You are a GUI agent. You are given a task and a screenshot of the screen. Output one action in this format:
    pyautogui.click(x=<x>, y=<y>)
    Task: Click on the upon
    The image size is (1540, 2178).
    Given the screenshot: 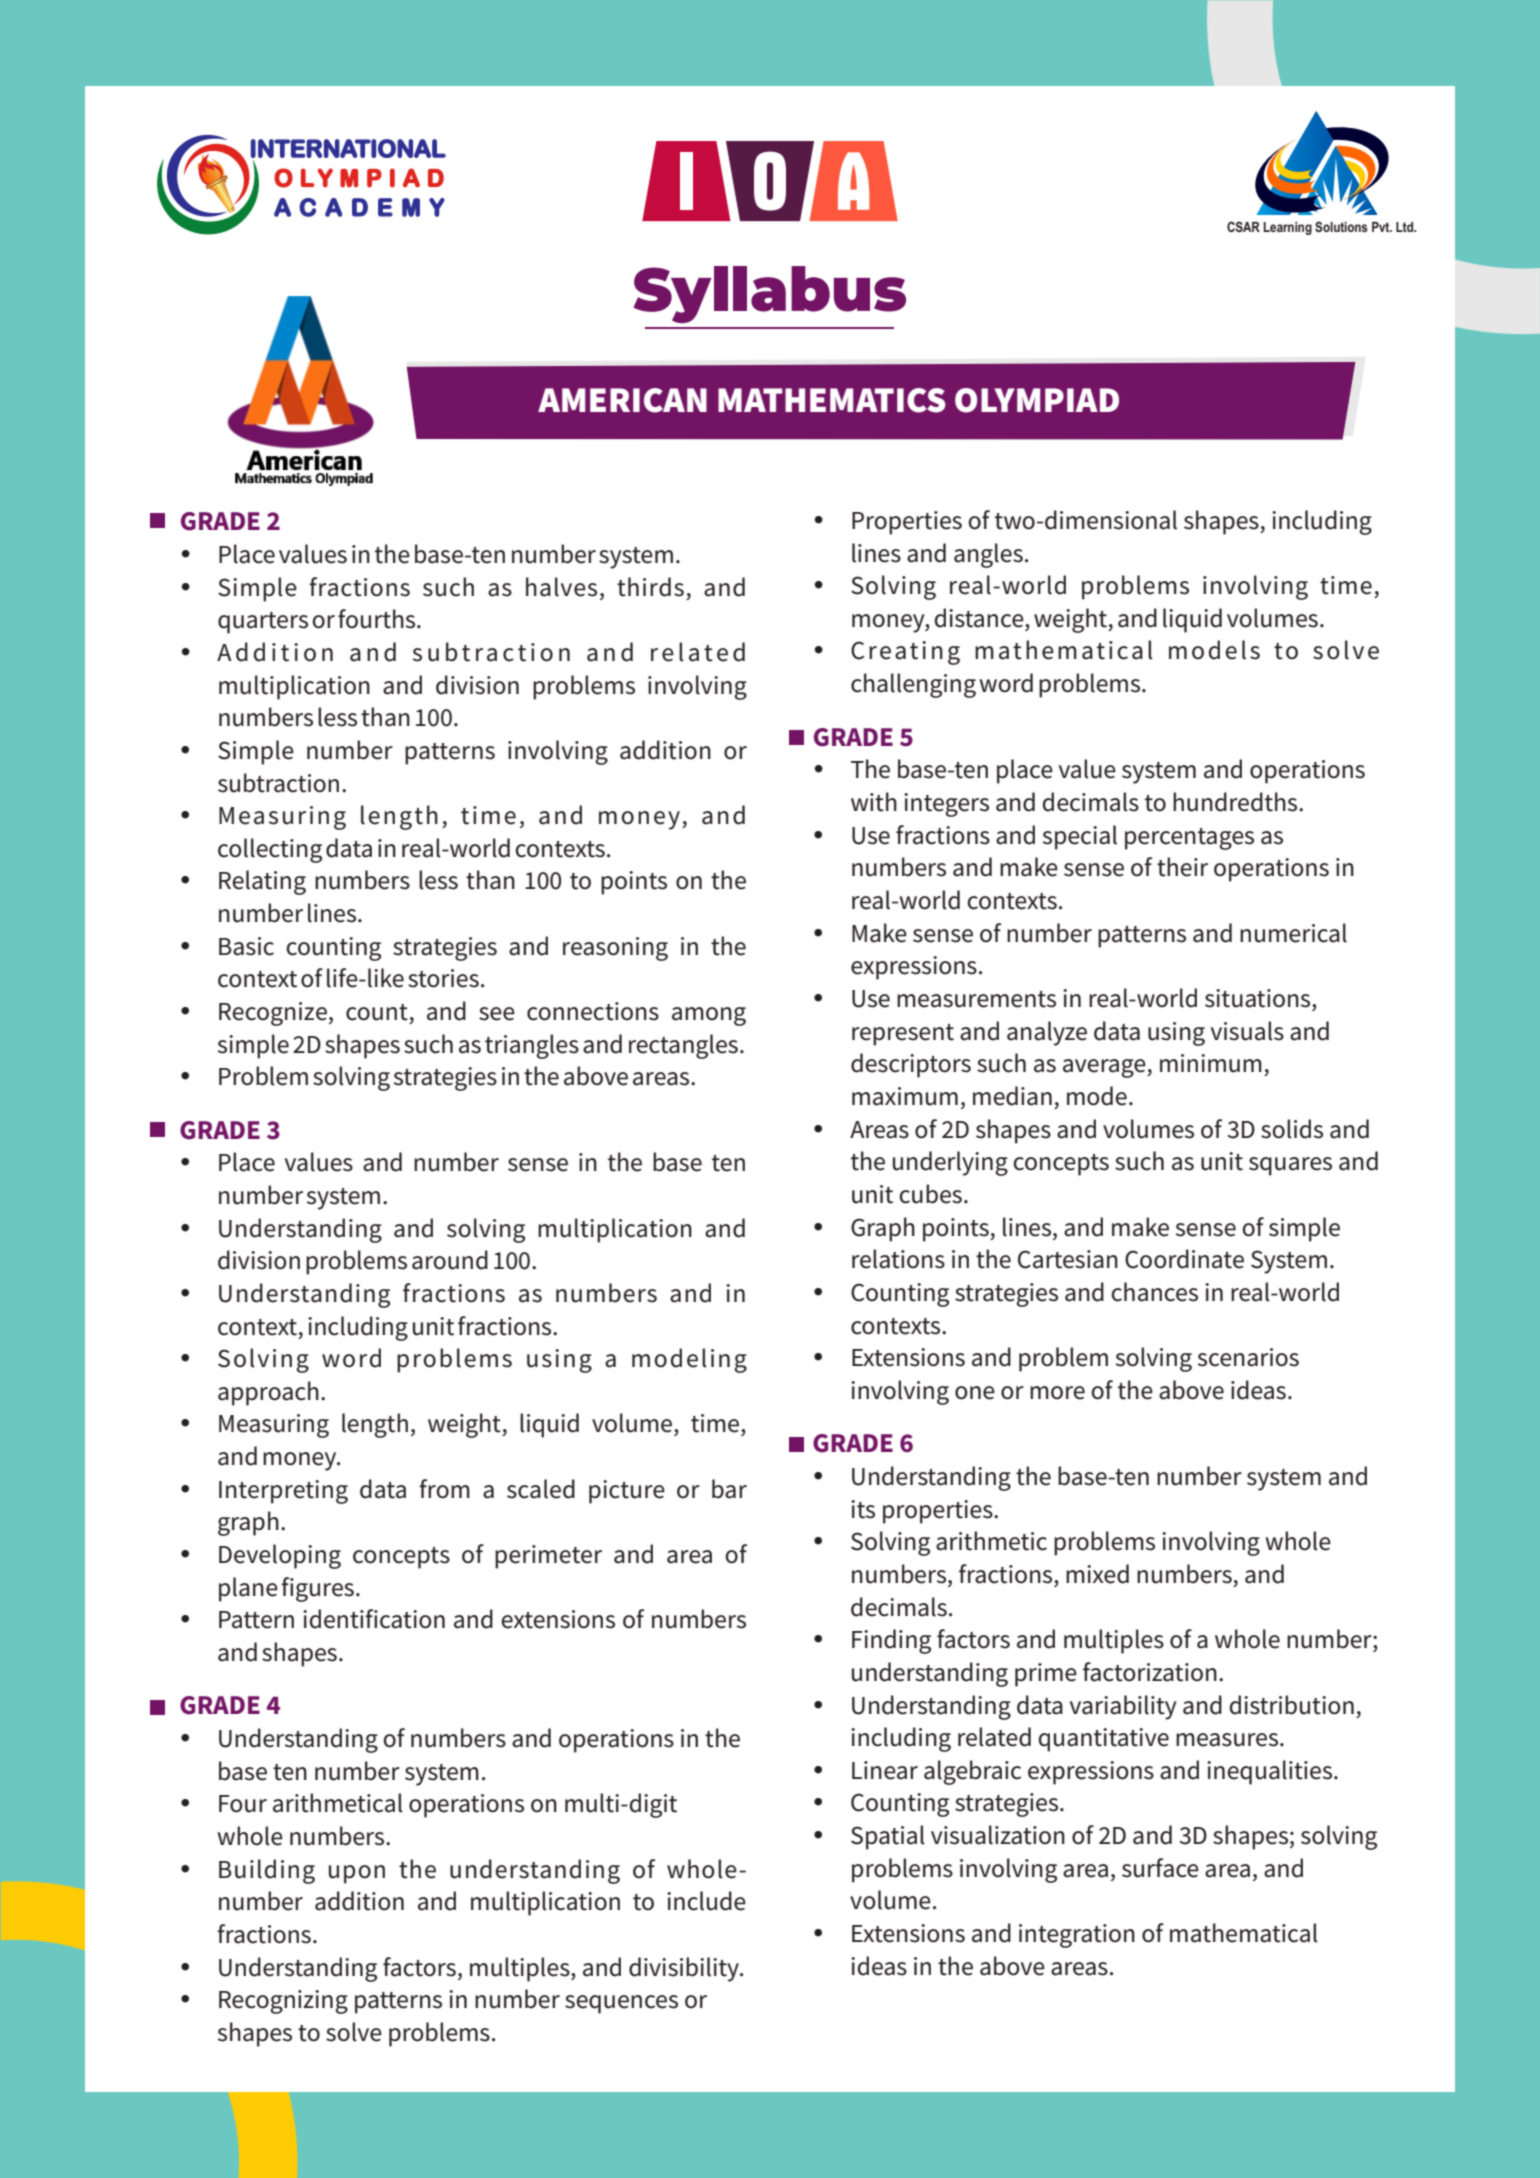 What is the action you would take?
    pyautogui.click(x=357, y=1874)
